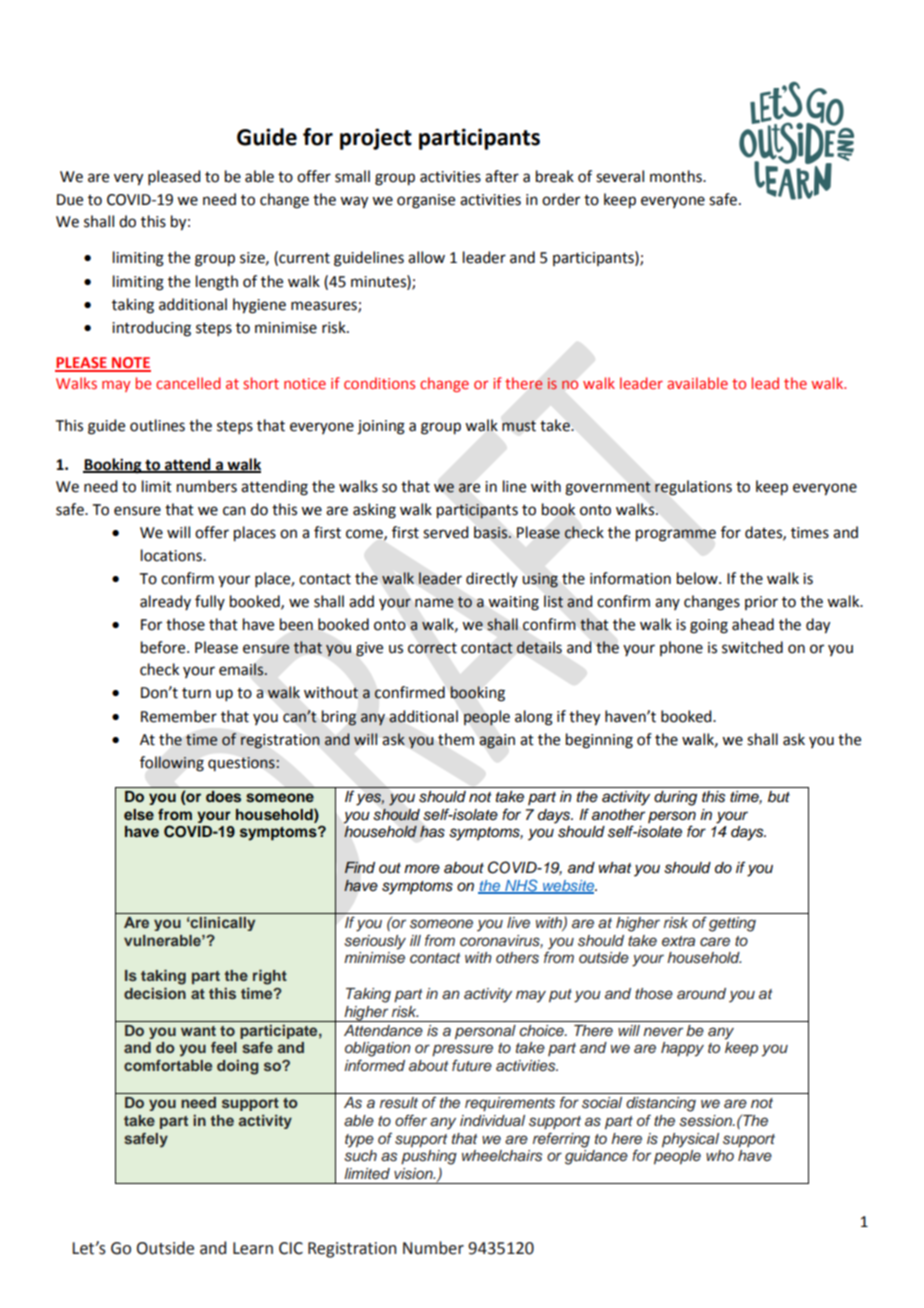 Image resolution: width=924 pixels, height=1308 pixels. What do you see at coordinates (681, 648) in the document?
I see `phone` at bounding box center [681, 648].
